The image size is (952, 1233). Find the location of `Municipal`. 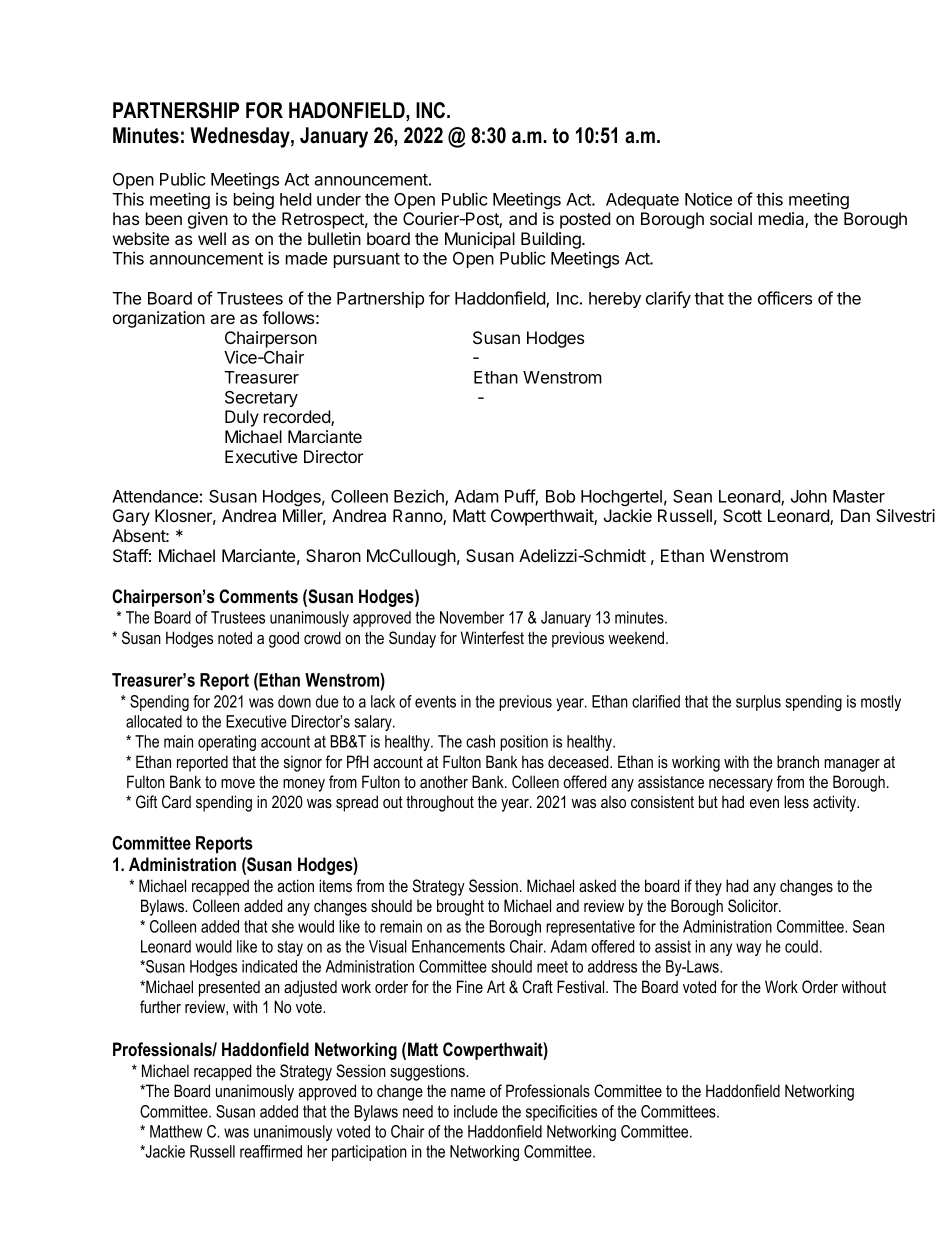

Municipal is located at coordinates (480, 240).
